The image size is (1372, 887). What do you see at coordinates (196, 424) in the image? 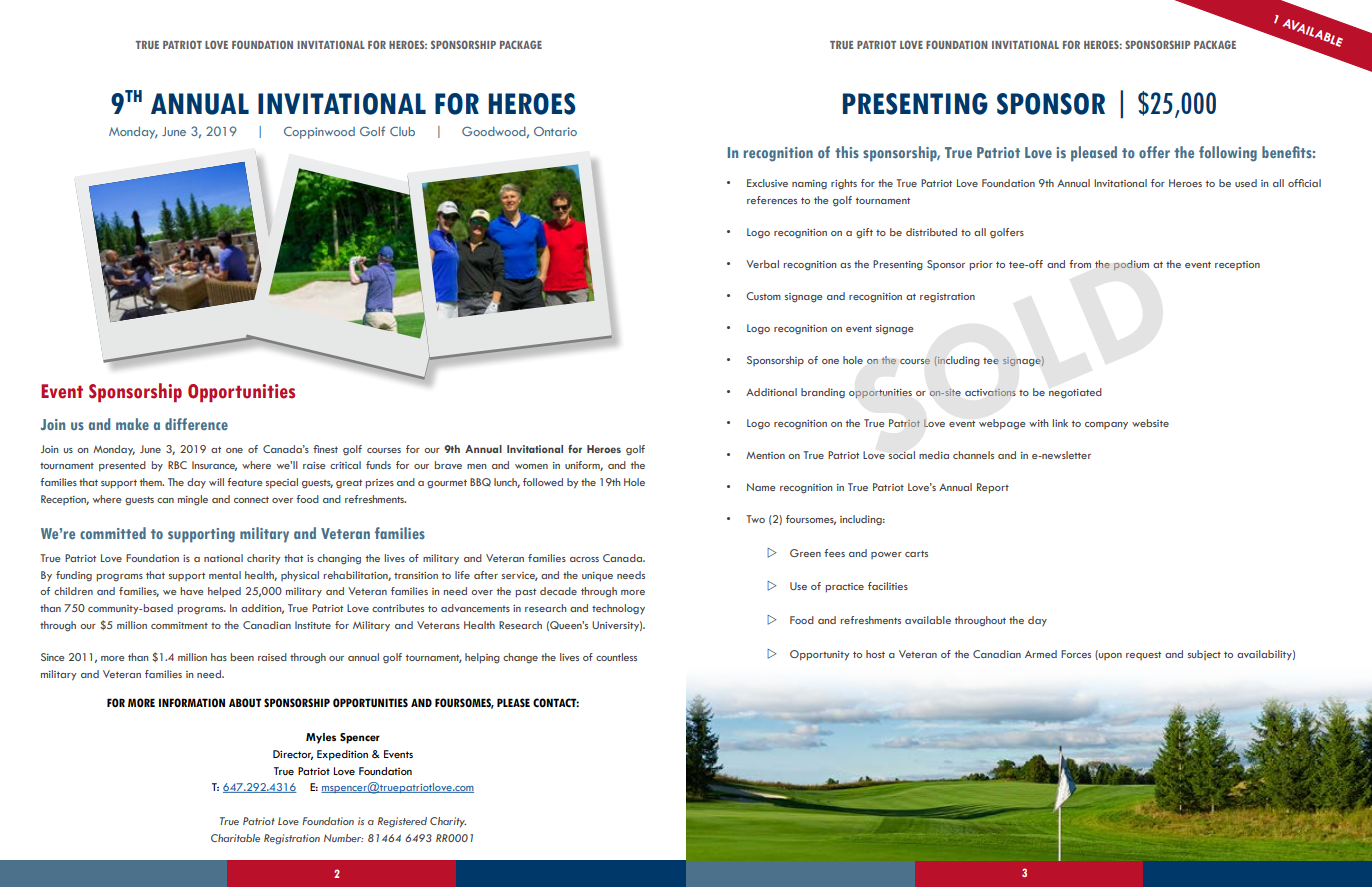
I see `difference` at bounding box center [196, 424].
